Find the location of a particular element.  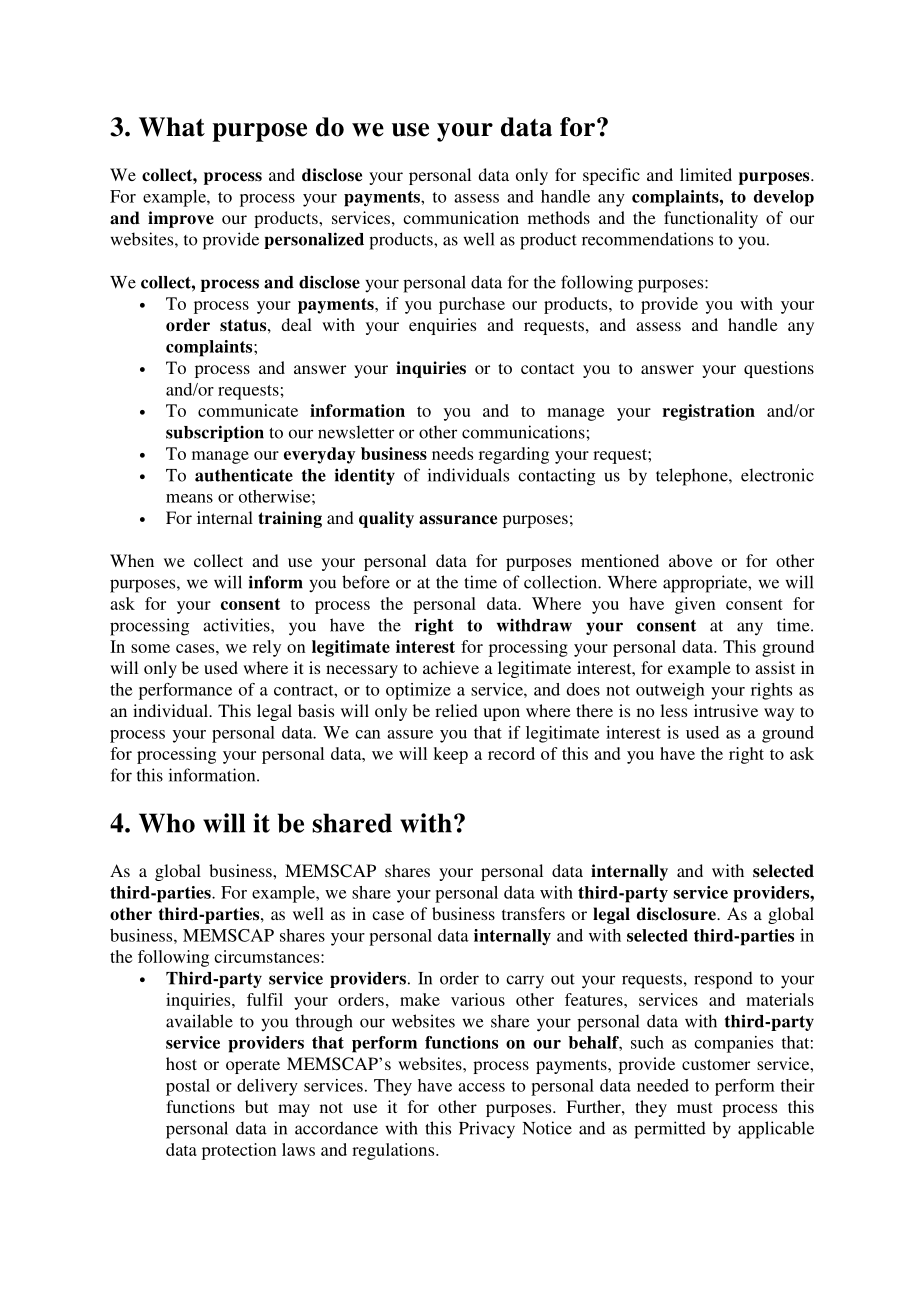

authenticate is located at coordinates (244, 475).
